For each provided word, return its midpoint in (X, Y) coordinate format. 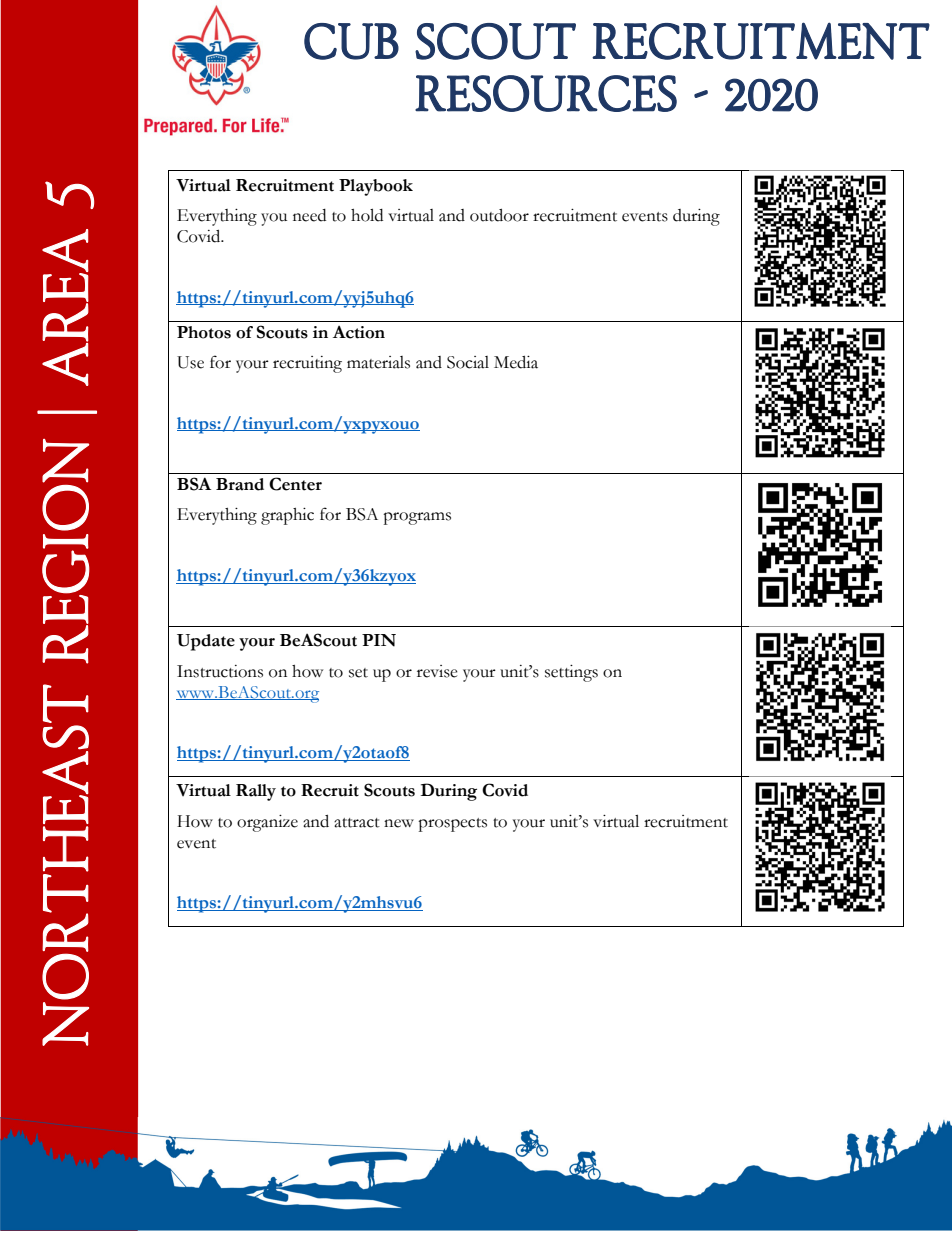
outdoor (499, 215)
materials (378, 362)
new (399, 823)
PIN (379, 640)
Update (206, 642)
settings (571, 673)
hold (367, 215)
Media (516, 362)
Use (190, 362)
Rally (256, 792)
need (309, 215)
